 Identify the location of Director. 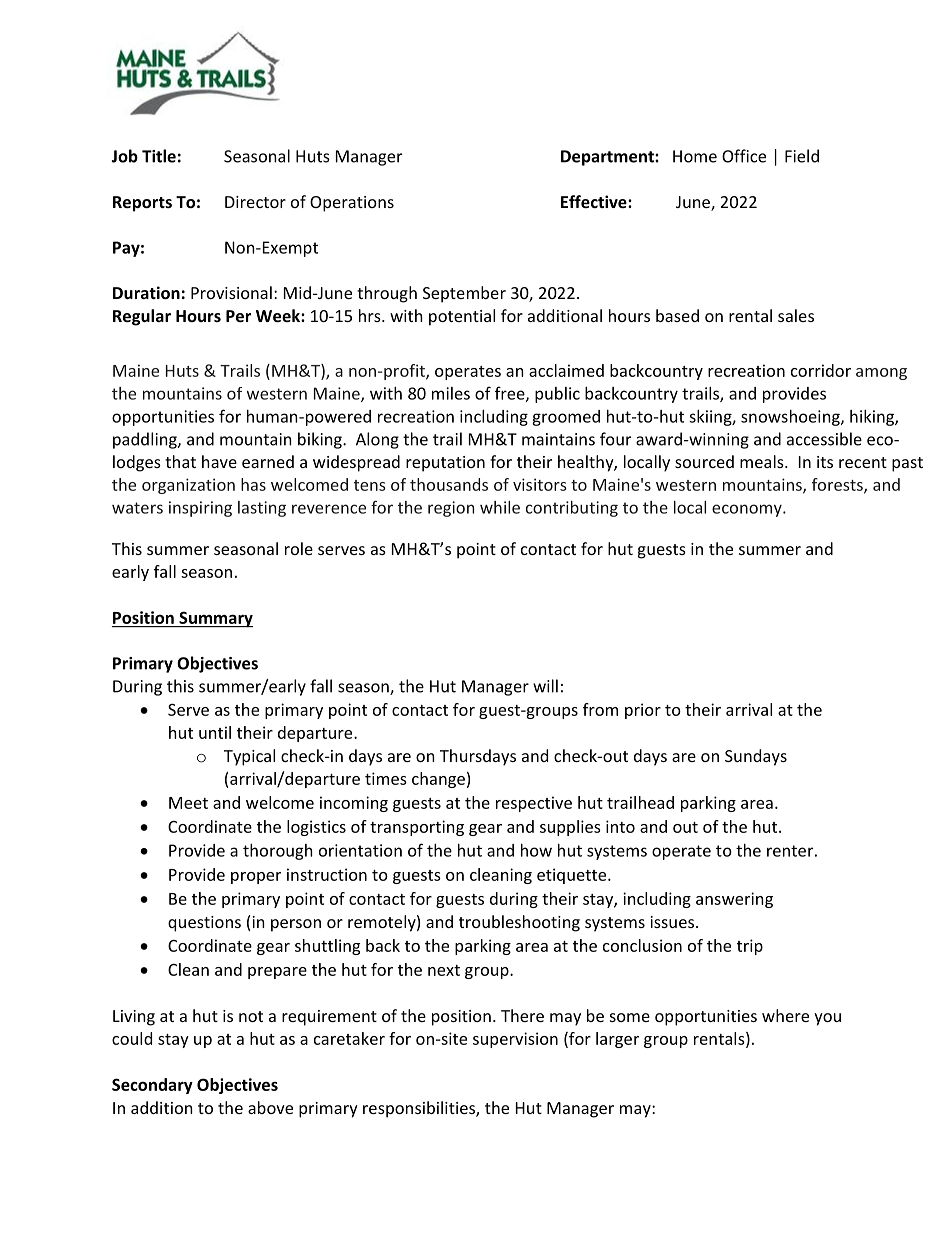
(255, 202).
